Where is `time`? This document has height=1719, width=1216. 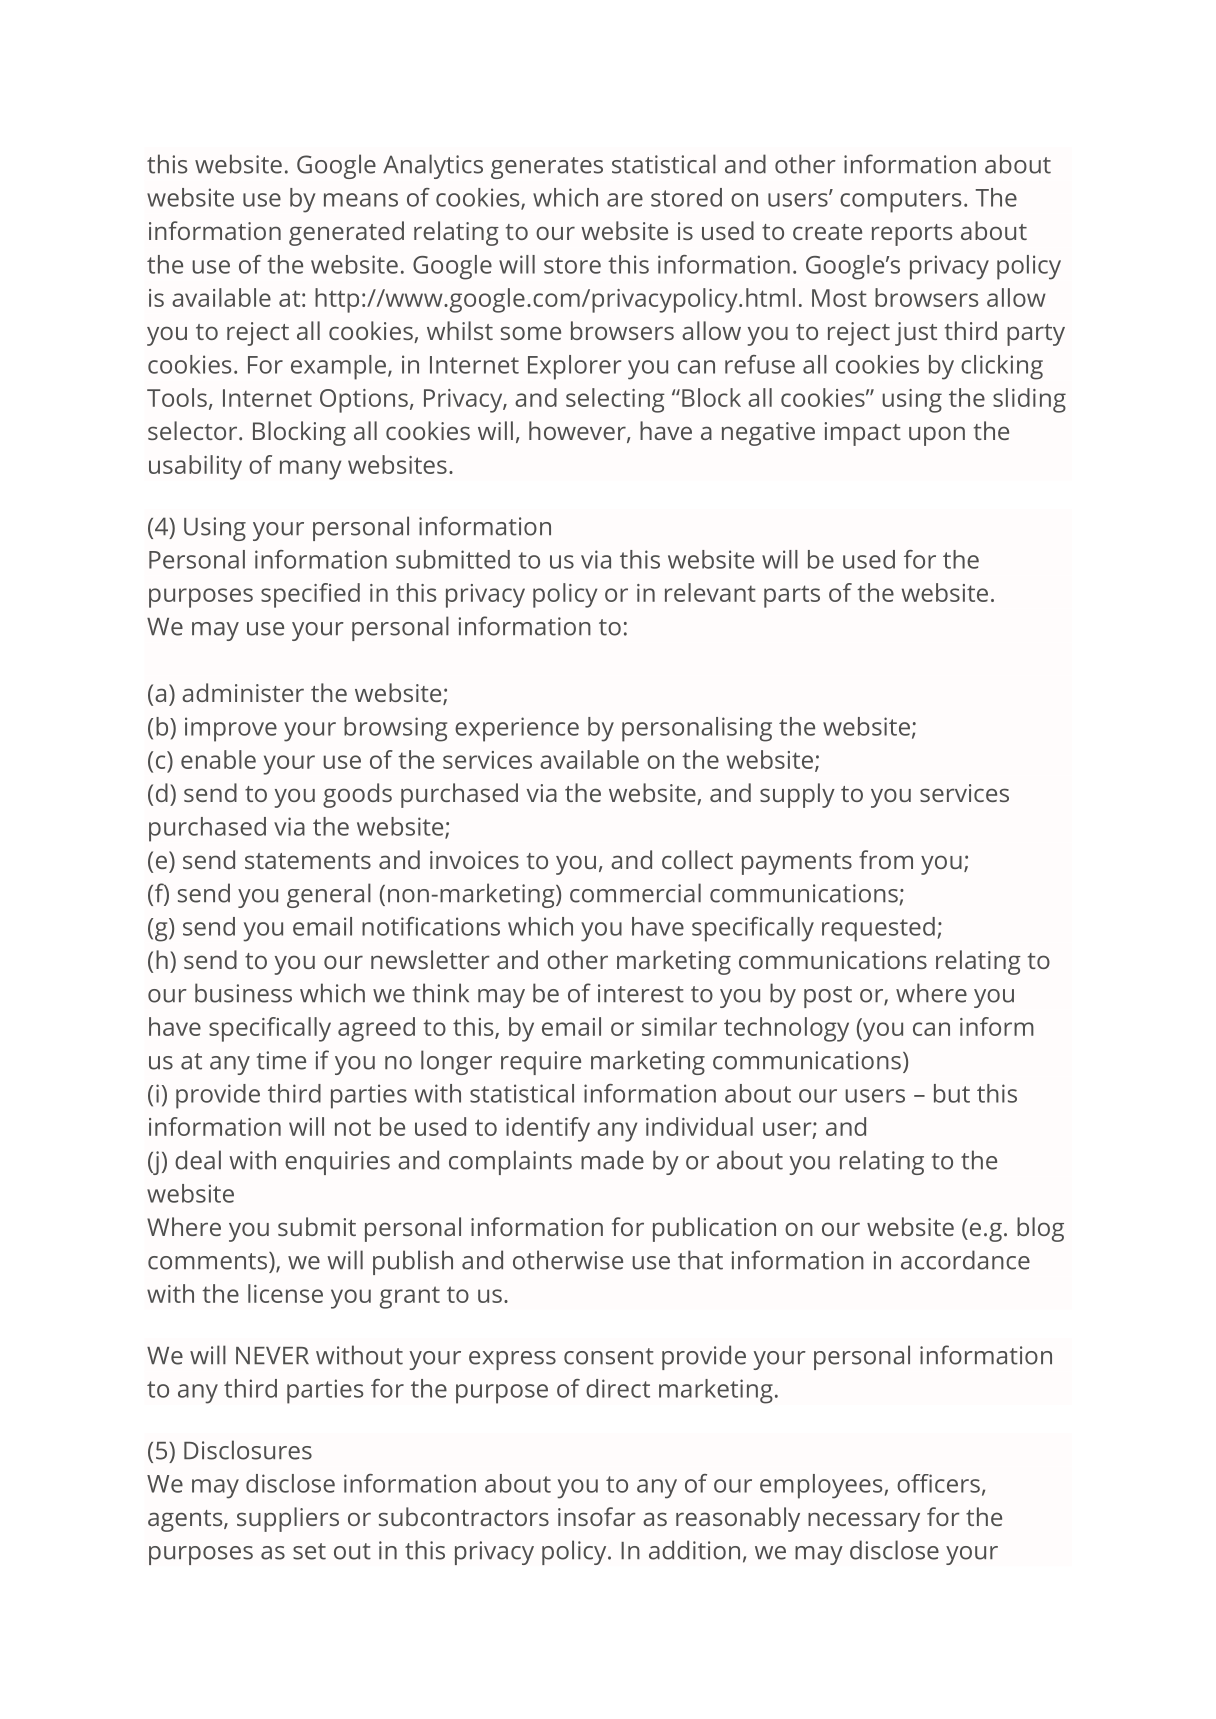 time is located at coordinates (281, 1060).
